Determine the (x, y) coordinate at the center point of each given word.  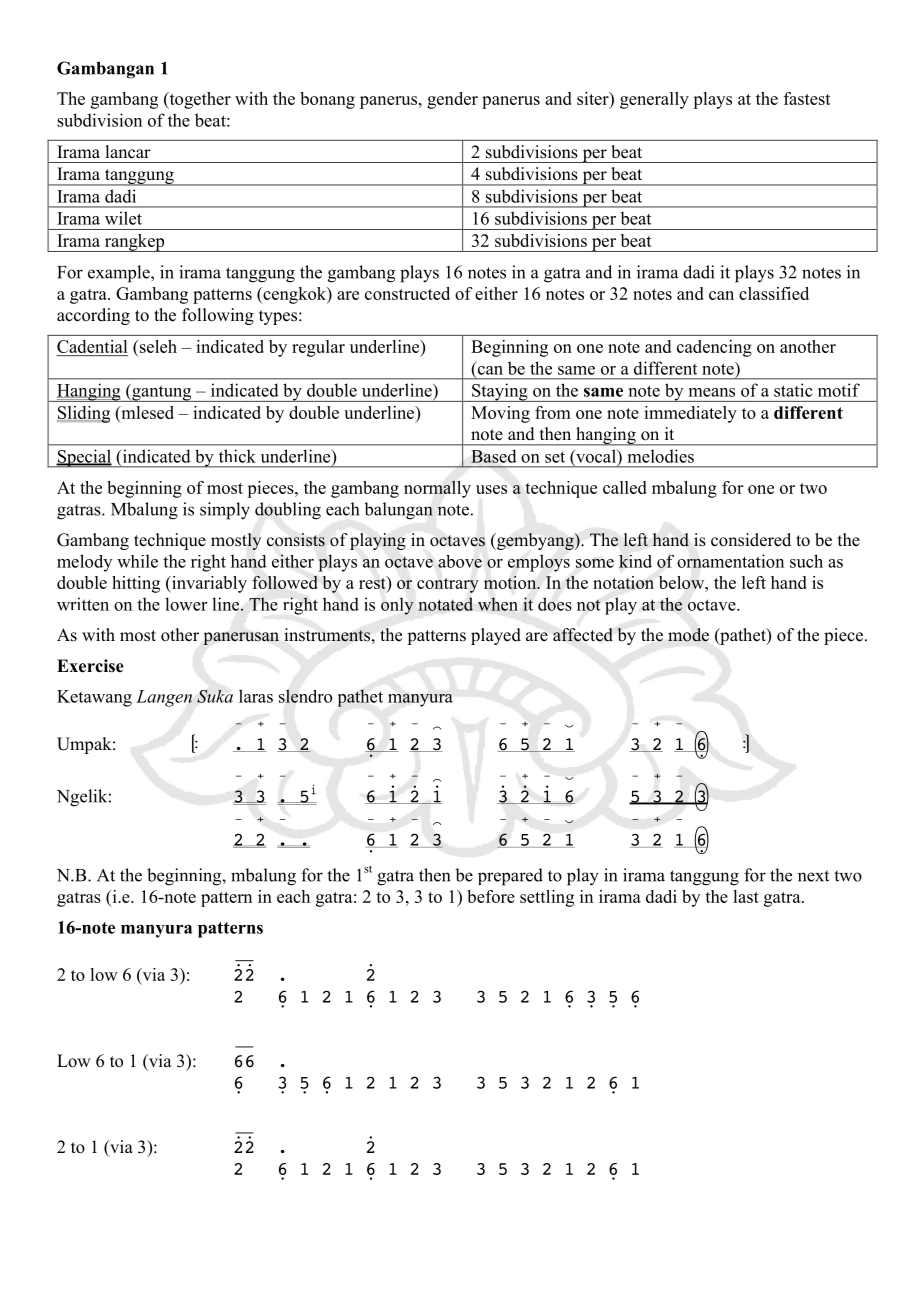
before (491, 896)
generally (654, 100)
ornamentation (730, 561)
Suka (215, 696)
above (460, 561)
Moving (500, 414)
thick (237, 456)
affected (583, 635)
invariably (208, 584)
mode (688, 635)
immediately (690, 414)
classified (774, 293)
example (120, 274)
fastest (807, 98)
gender (452, 100)
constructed (407, 293)
